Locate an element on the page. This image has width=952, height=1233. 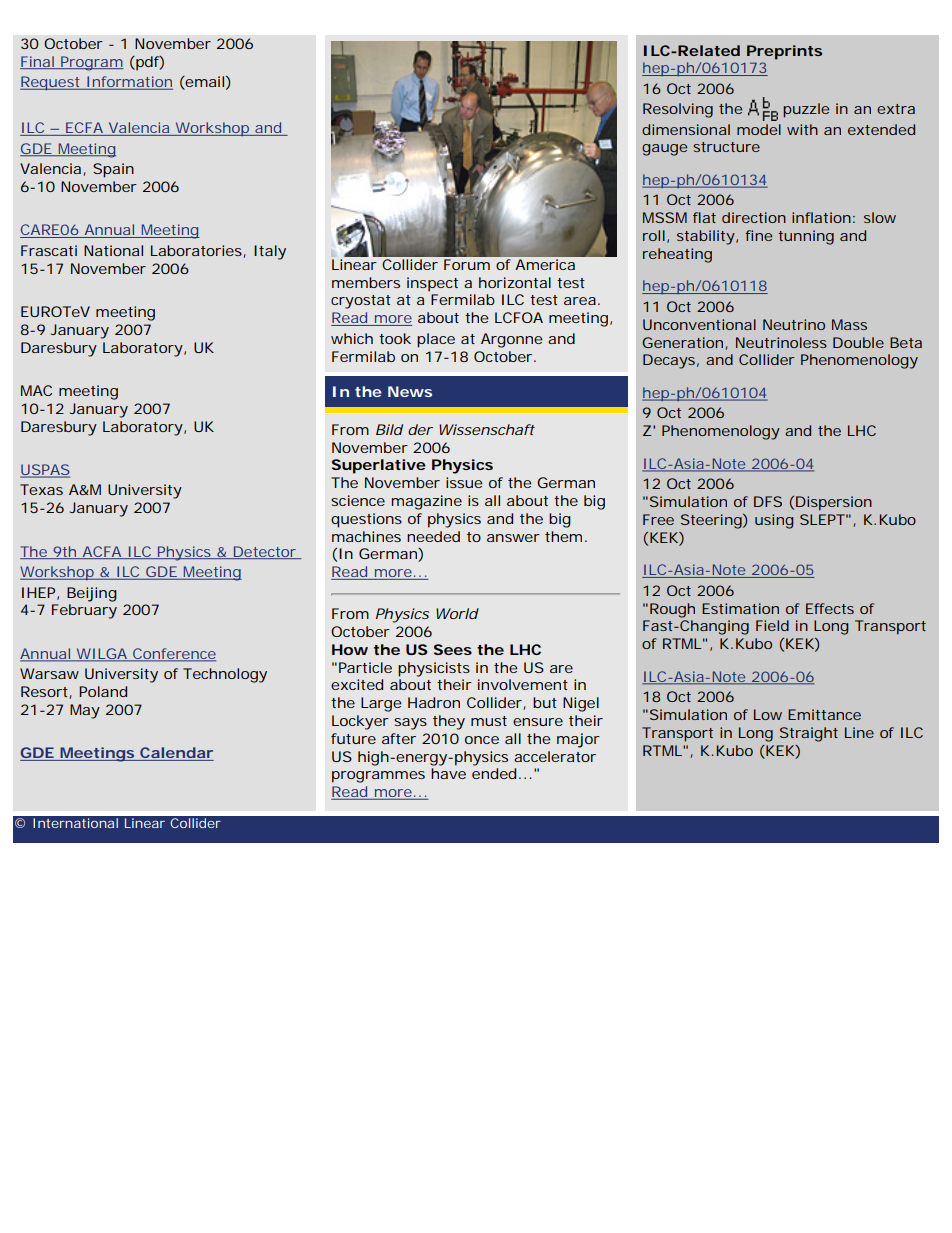
Mass is located at coordinates (849, 324).
